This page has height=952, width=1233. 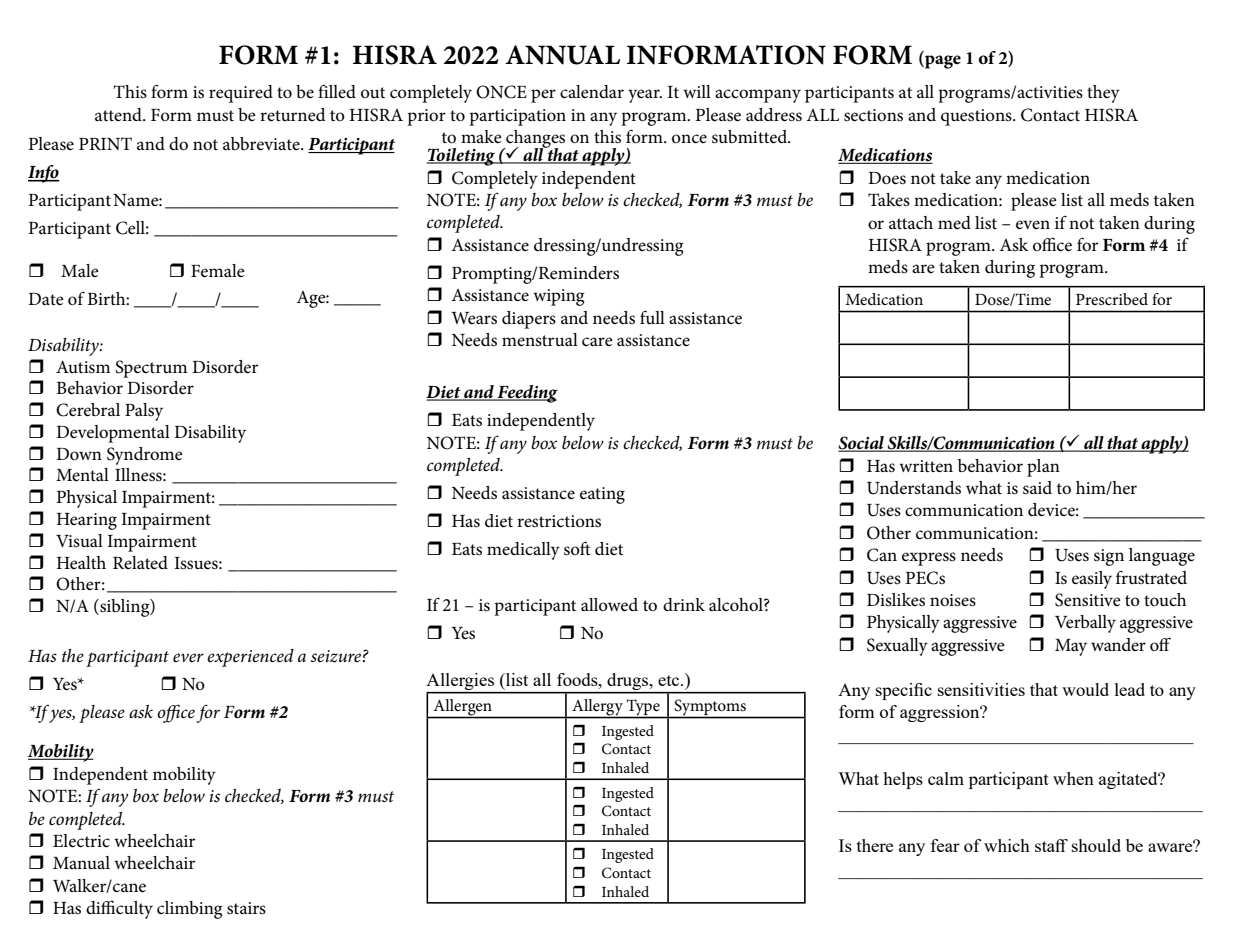 I want to click on allowed, so click(x=609, y=605).
